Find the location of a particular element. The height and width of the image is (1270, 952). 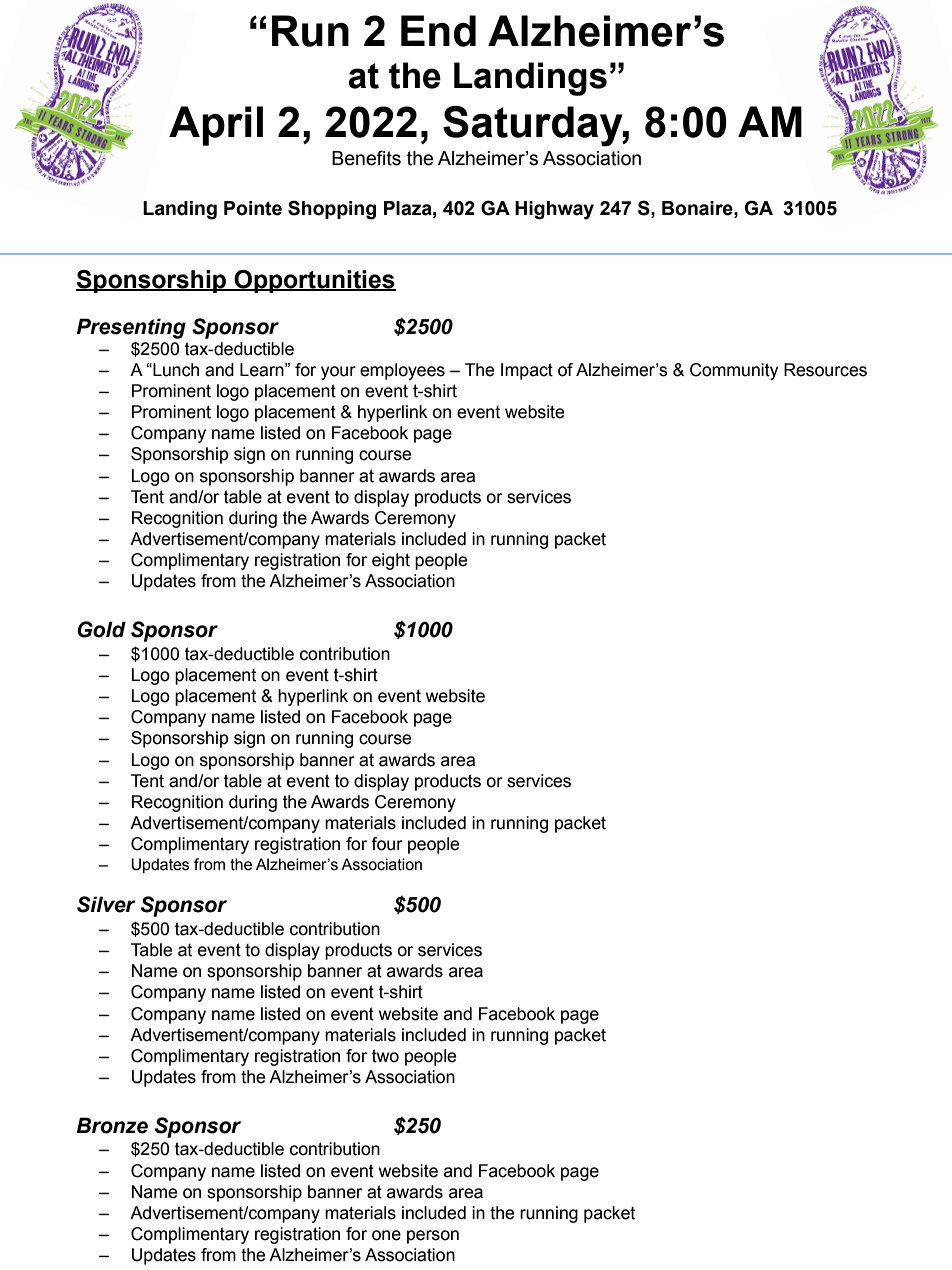

End is located at coordinates (438, 31).
